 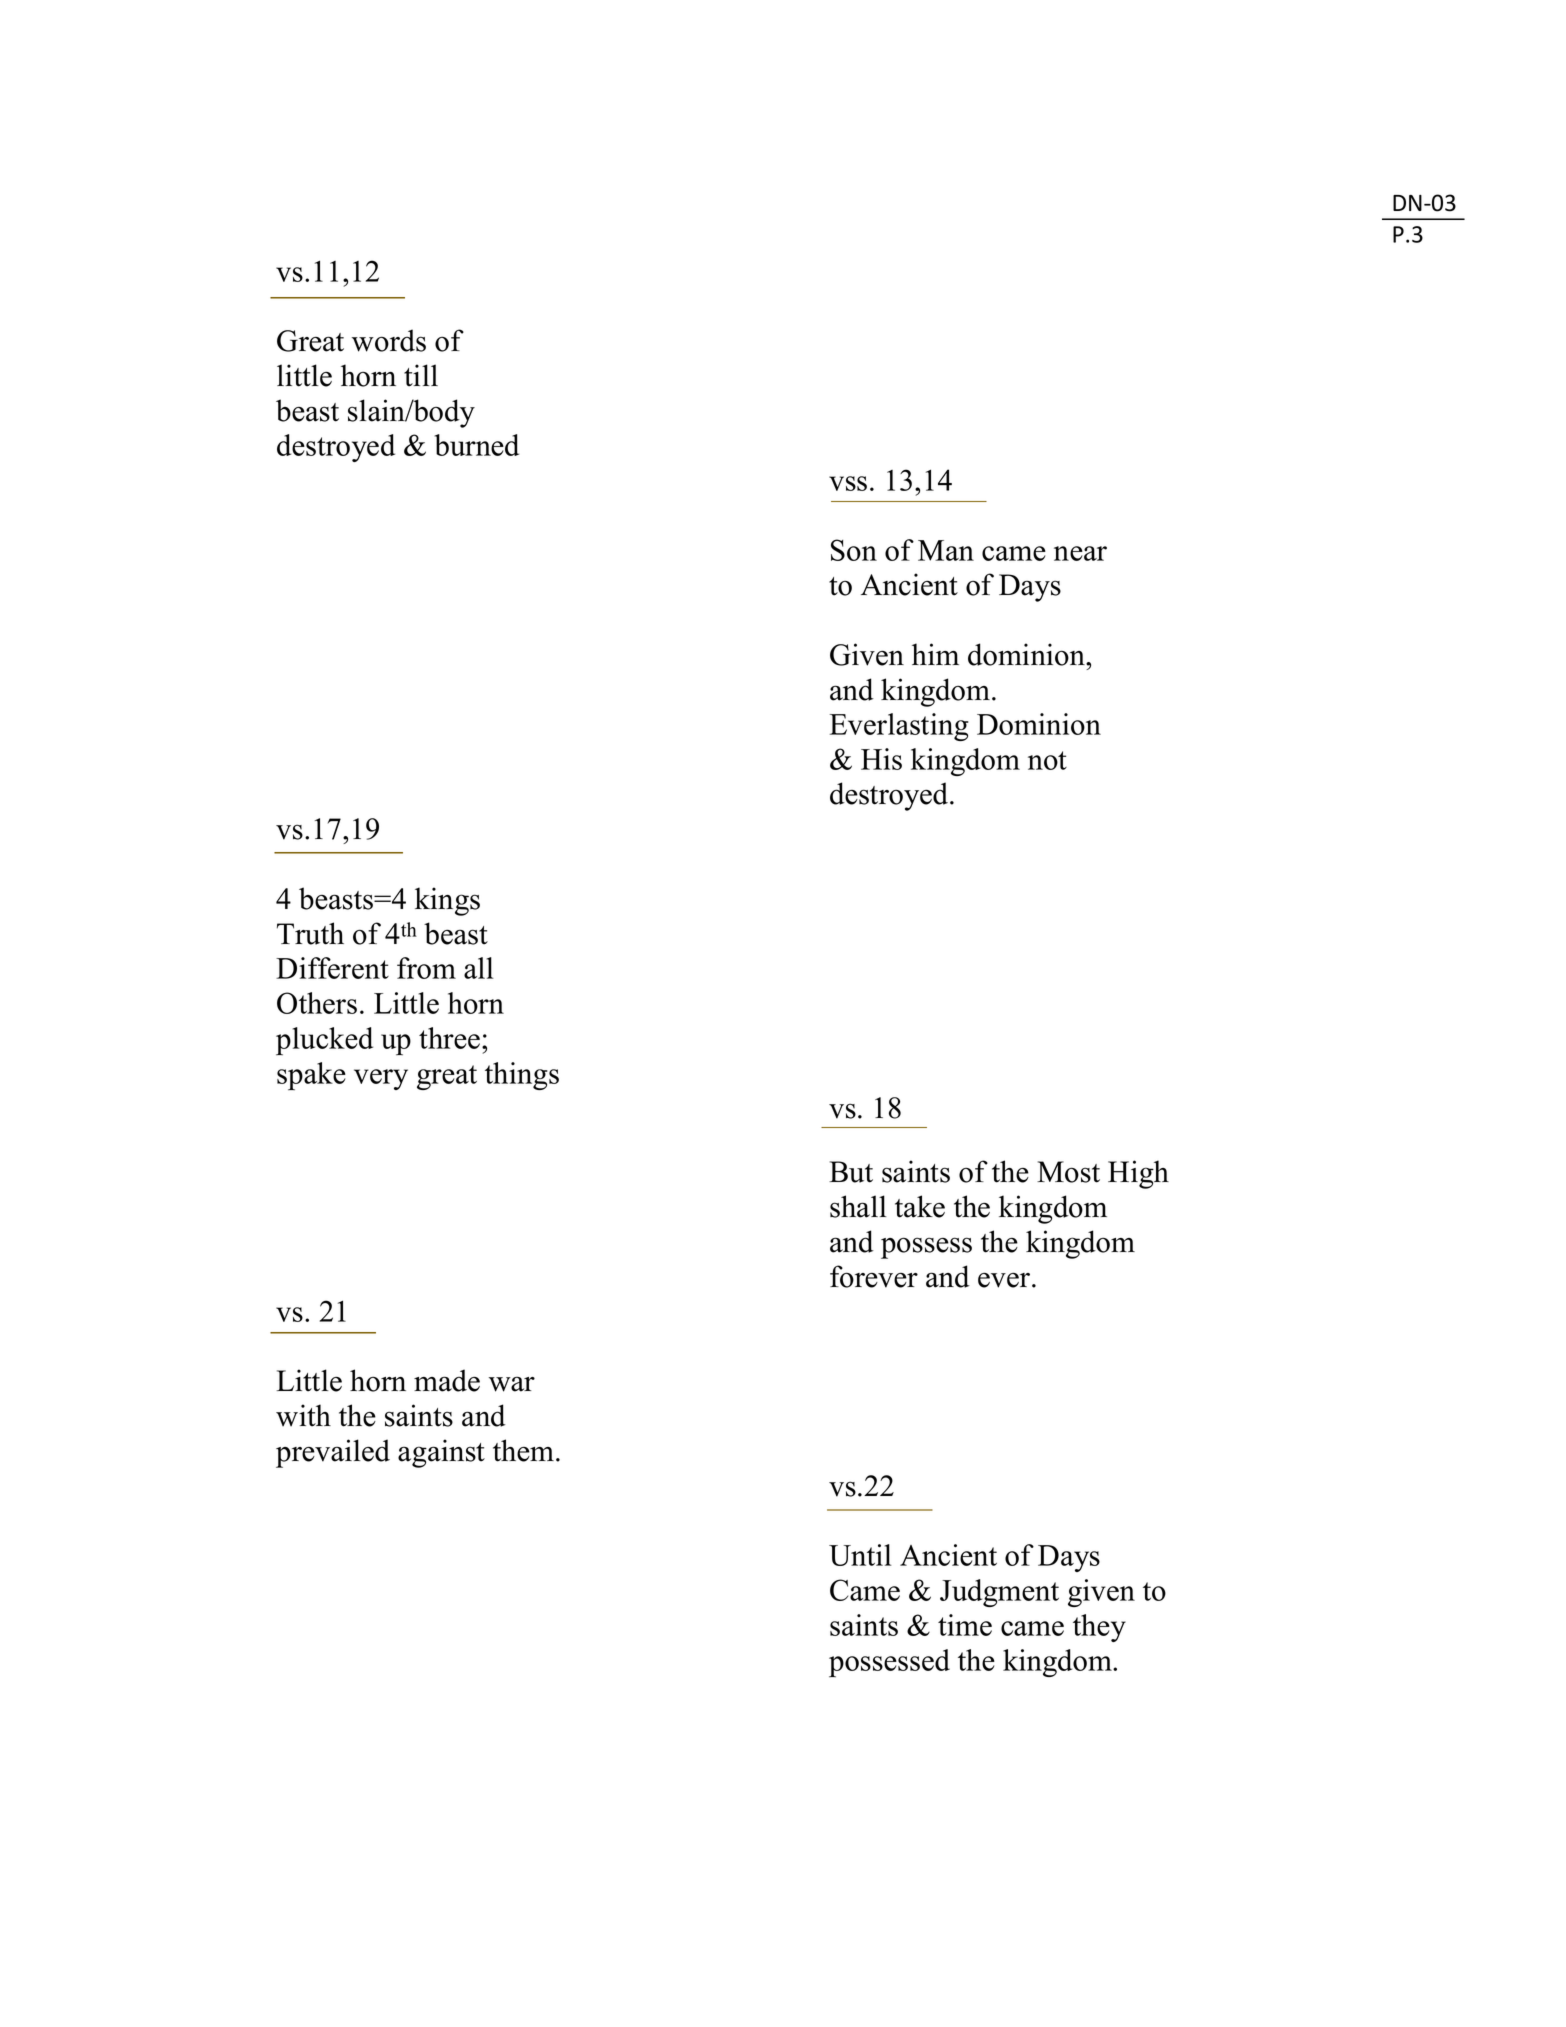 What do you see at coordinates (881, 759) in the screenshot?
I see `His` at bounding box center [881, 759].
